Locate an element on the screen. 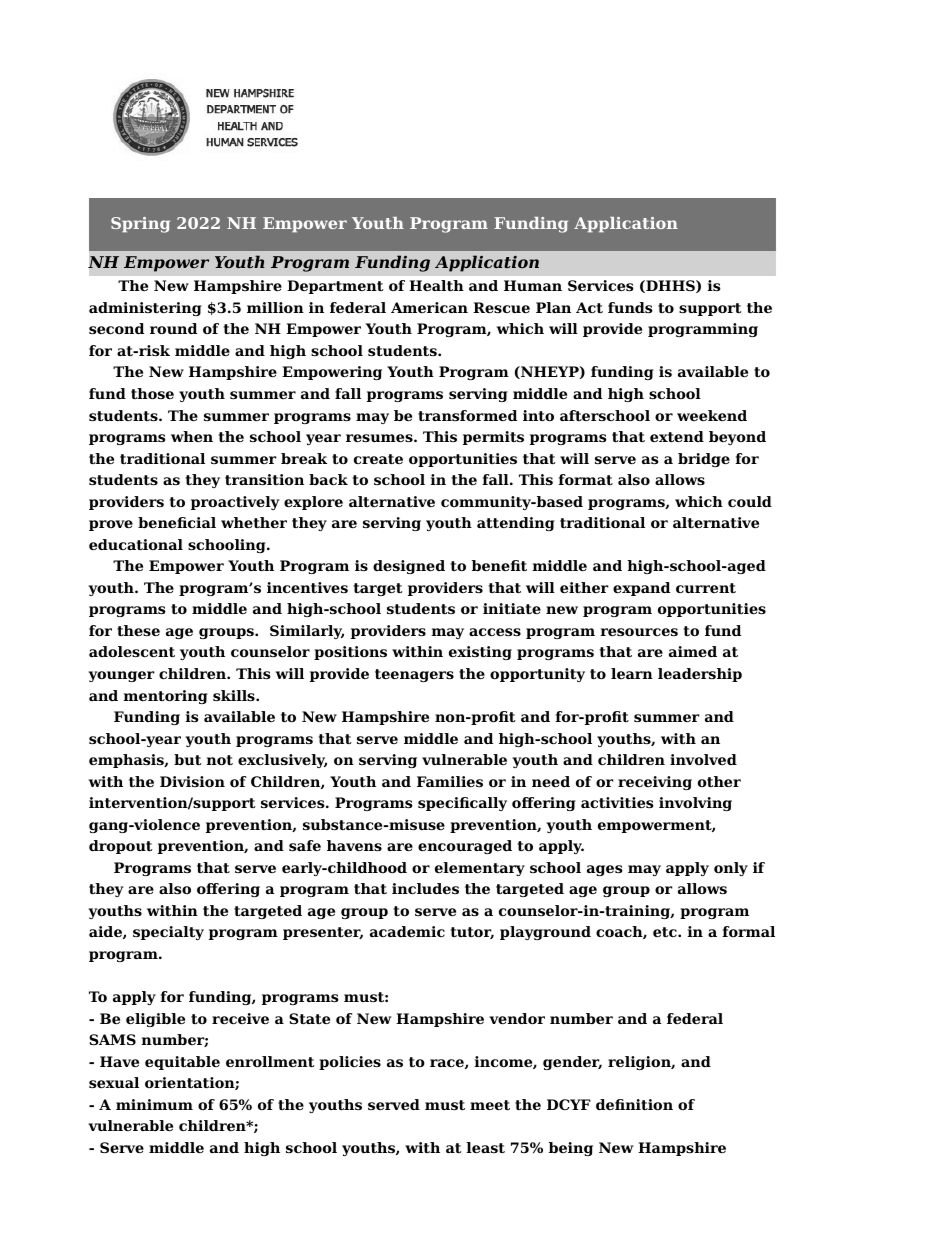 The height and width of the screenshot is (1233, 952). mentoring is located at coordinates (165, 697).
